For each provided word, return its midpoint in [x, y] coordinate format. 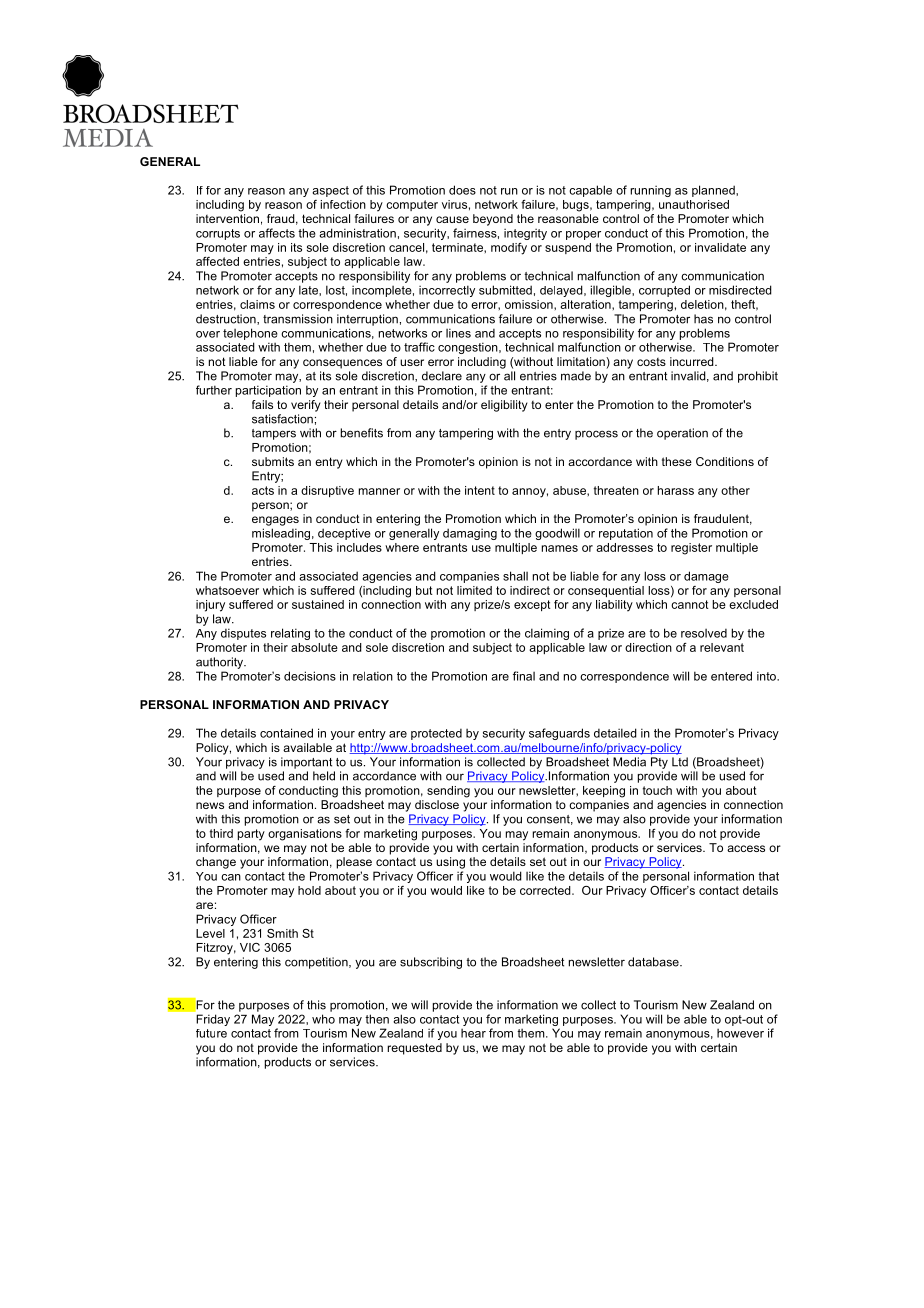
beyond [493, 220]
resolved [704, 633]
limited [474, 590]
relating [290, 634]
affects [277, 233]
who [323, 1019]
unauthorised [694, 204]
